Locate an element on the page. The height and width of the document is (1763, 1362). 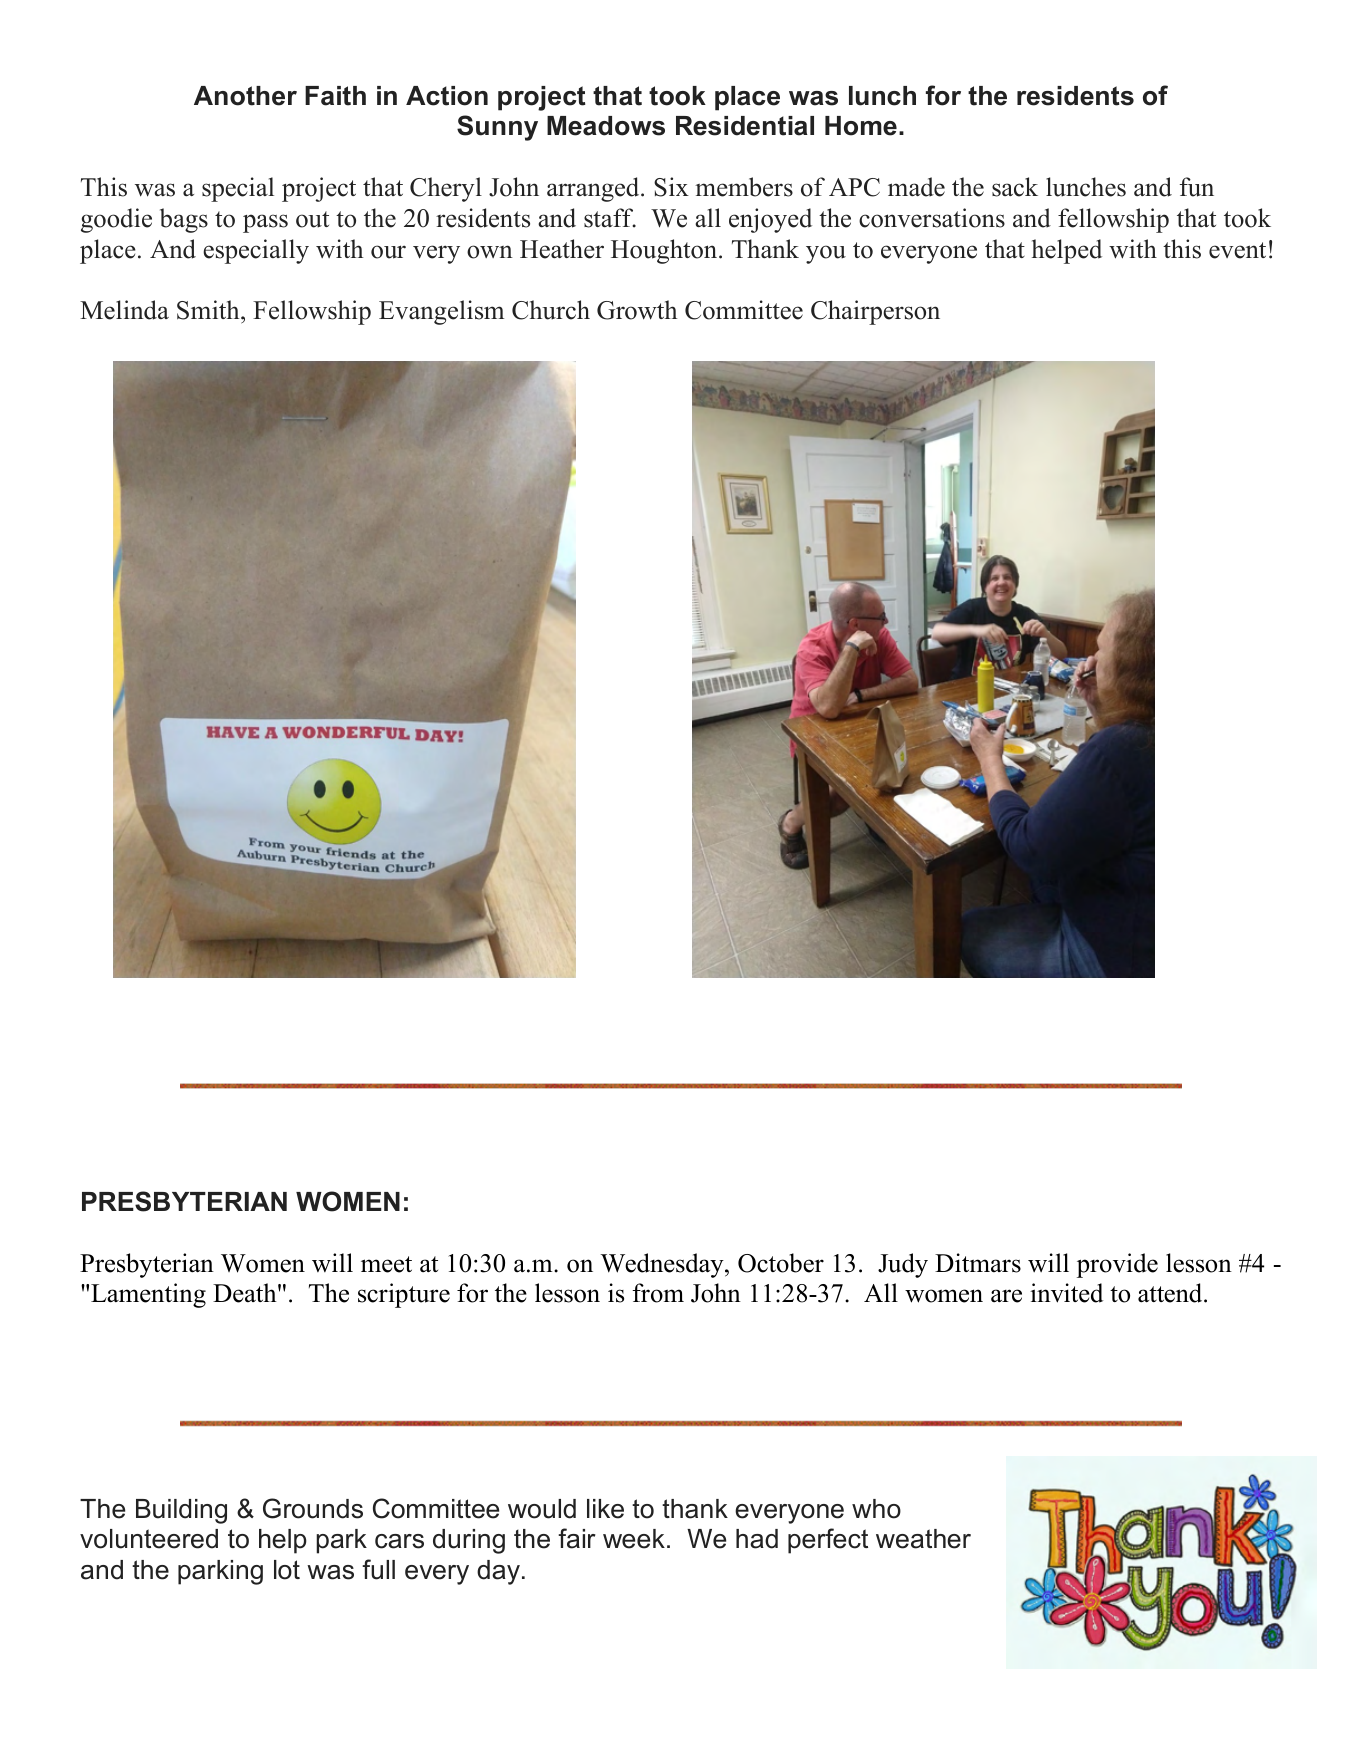
week is located at coordinates (634, 1539).
